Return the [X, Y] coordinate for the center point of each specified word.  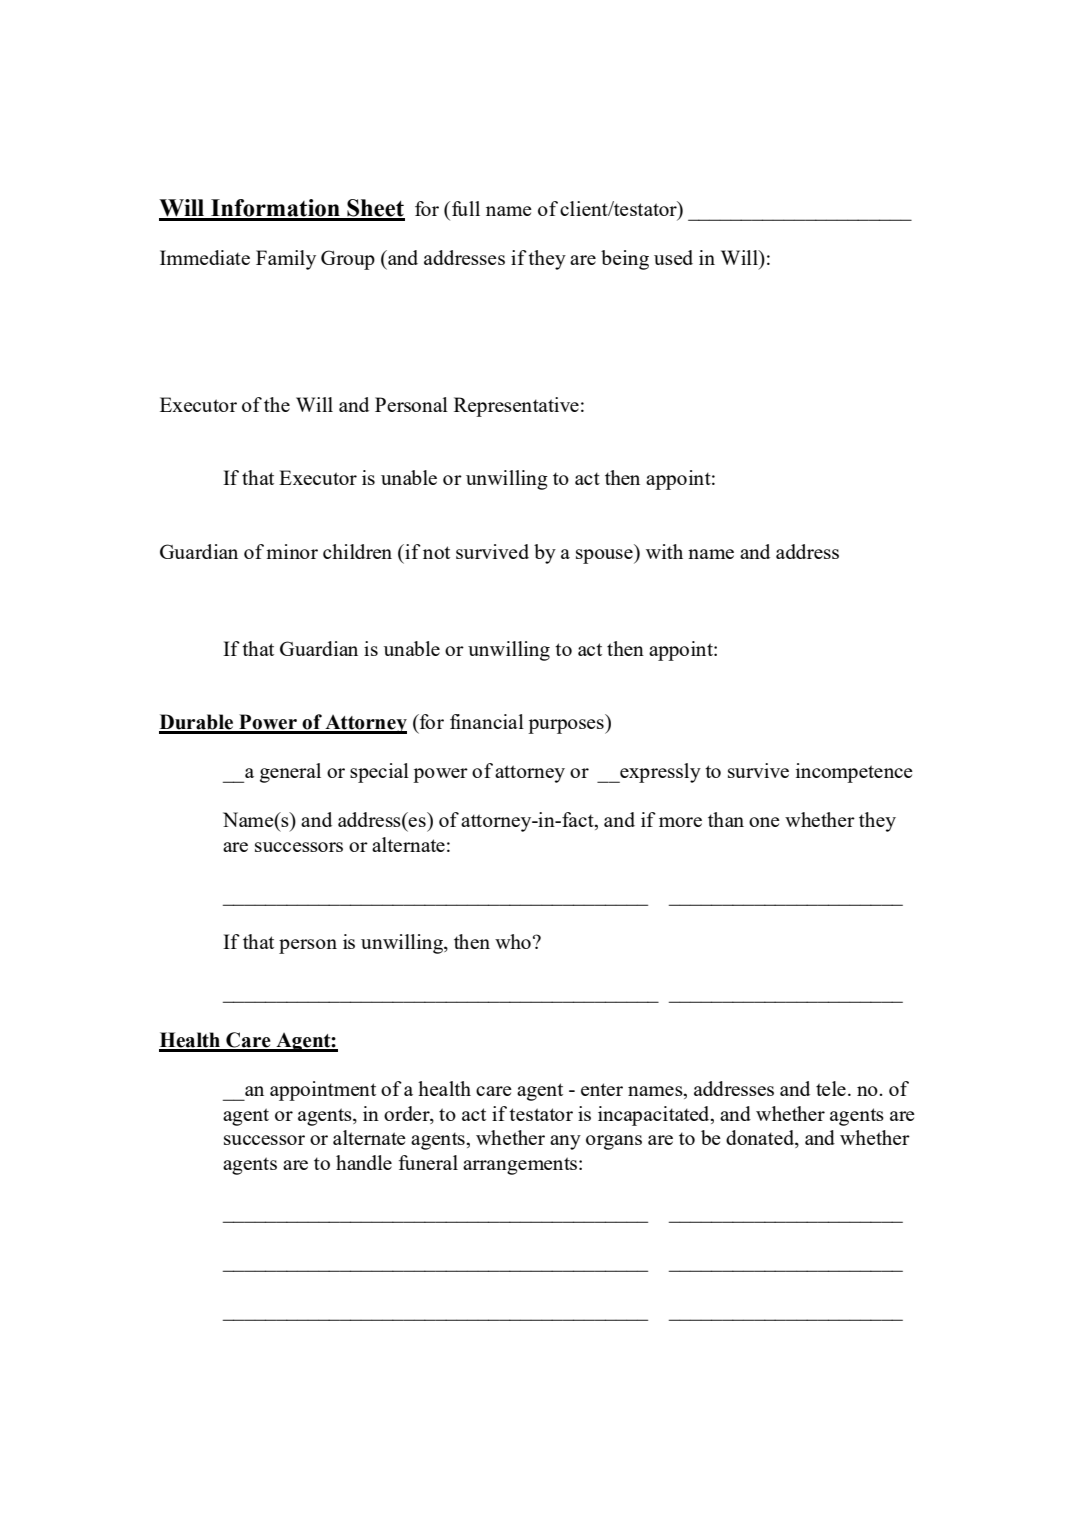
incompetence [854, 773]
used [673, 257]
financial [487, 721]
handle [364, 1162]
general [290, 773]
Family [286, 260]
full [466, 208]
